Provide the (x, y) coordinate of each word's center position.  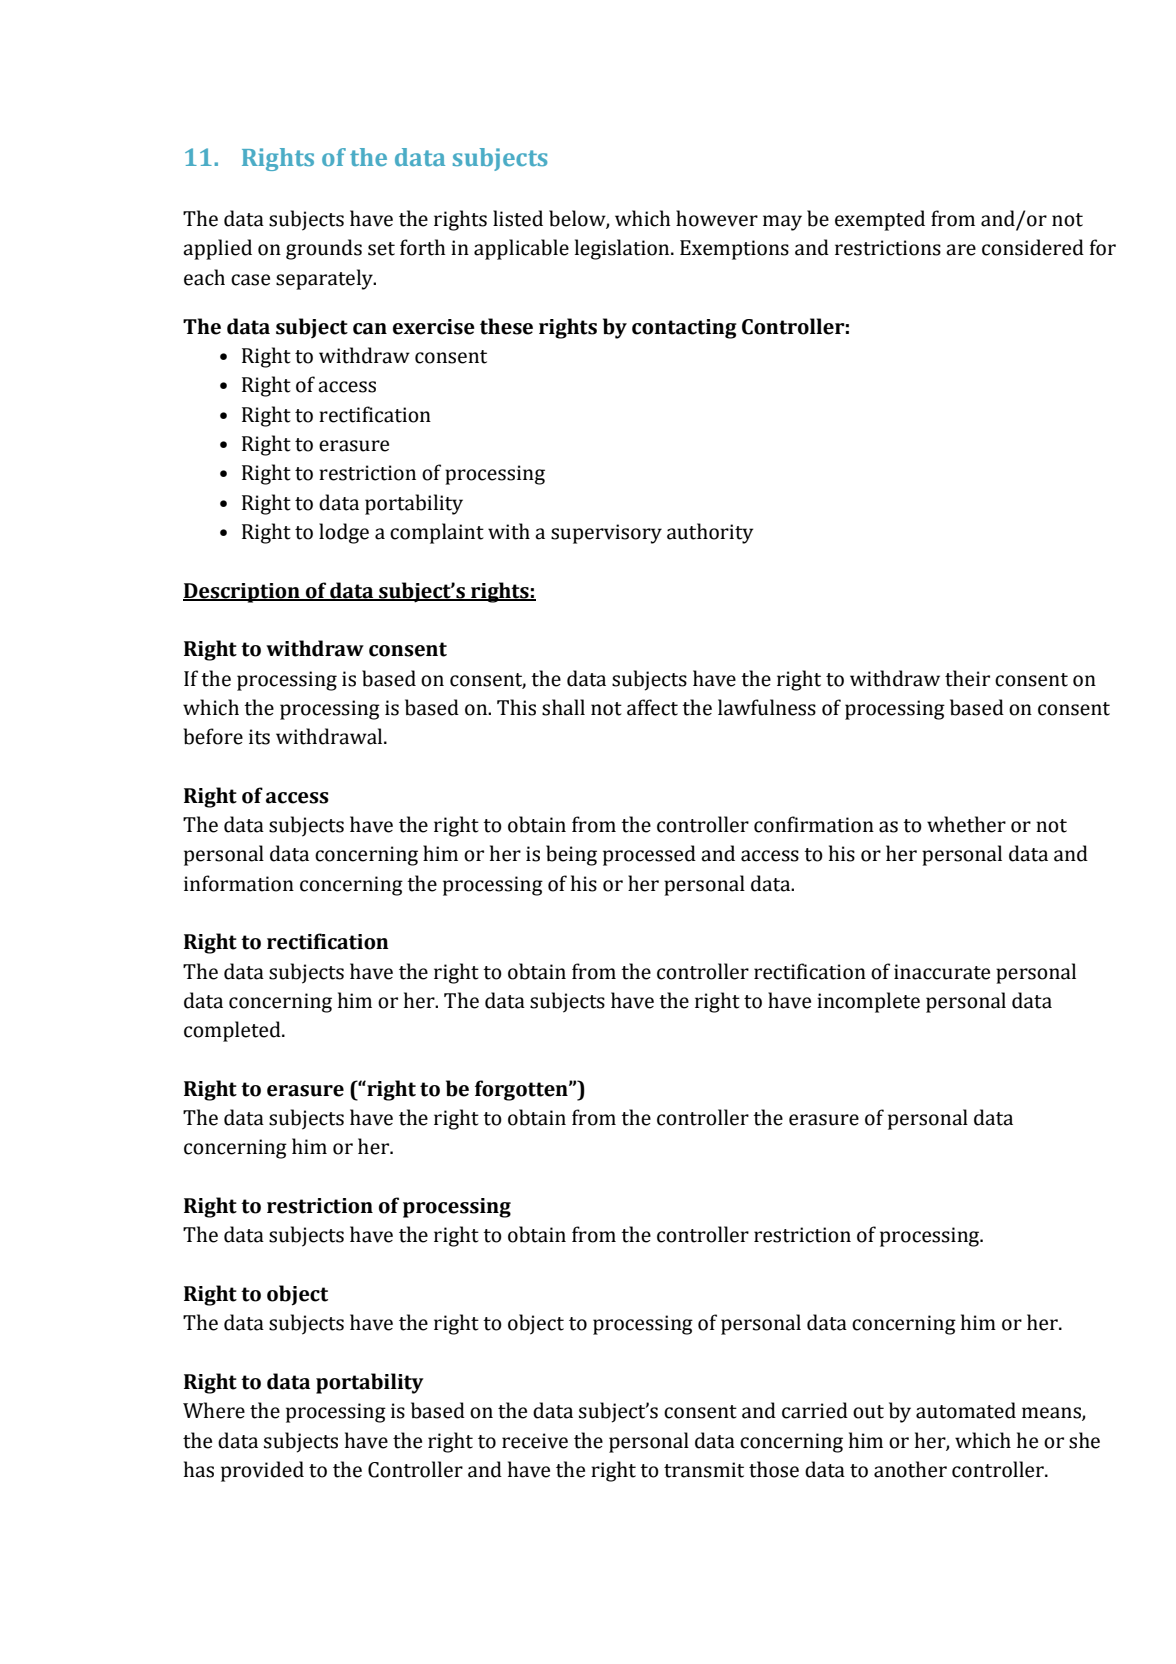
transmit (704, 1470)
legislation (623, 249)
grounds (324, 249)
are (961, 250)
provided (262, 1471)
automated (966, 1410)
